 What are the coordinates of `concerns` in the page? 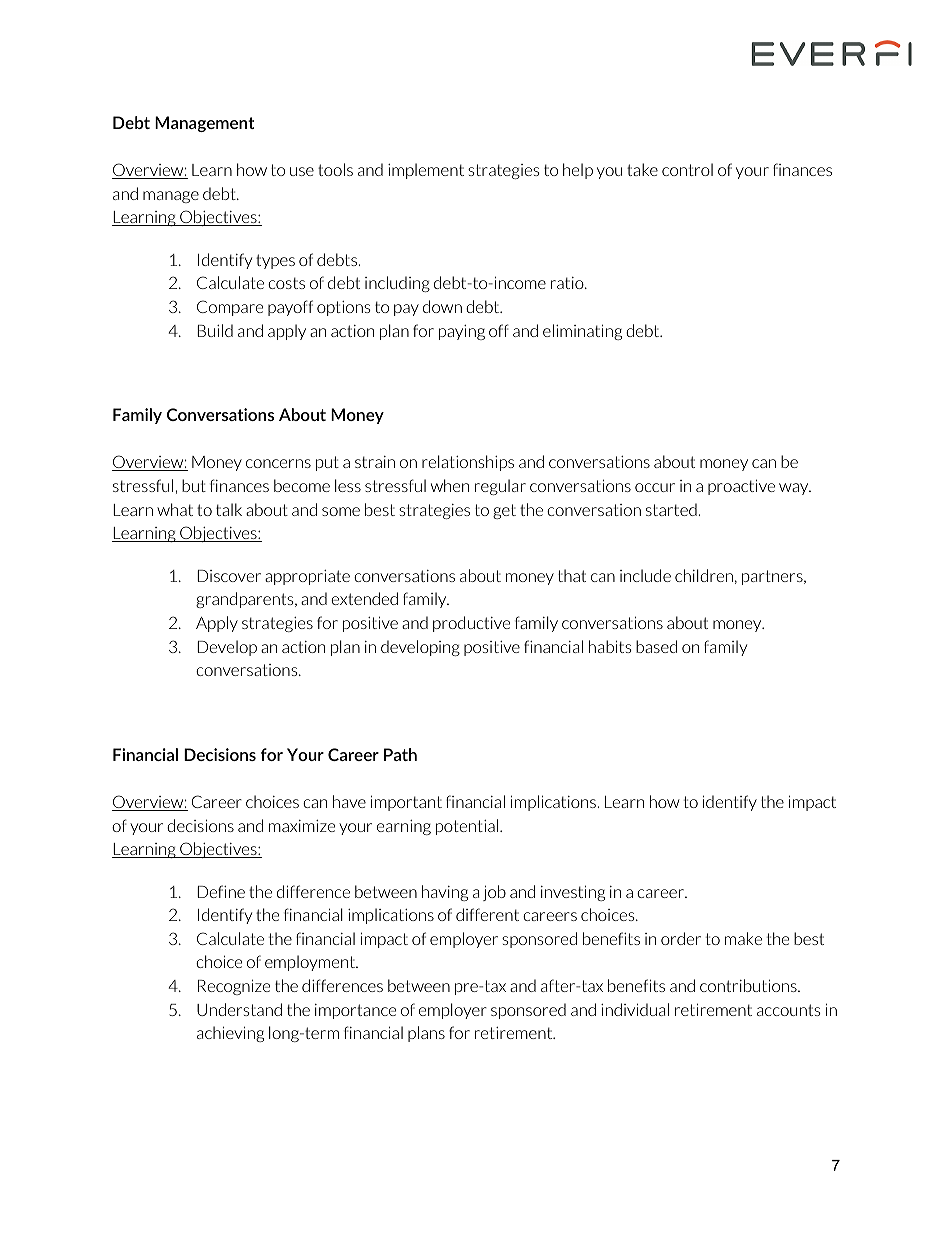 It's located at (278, 463).
